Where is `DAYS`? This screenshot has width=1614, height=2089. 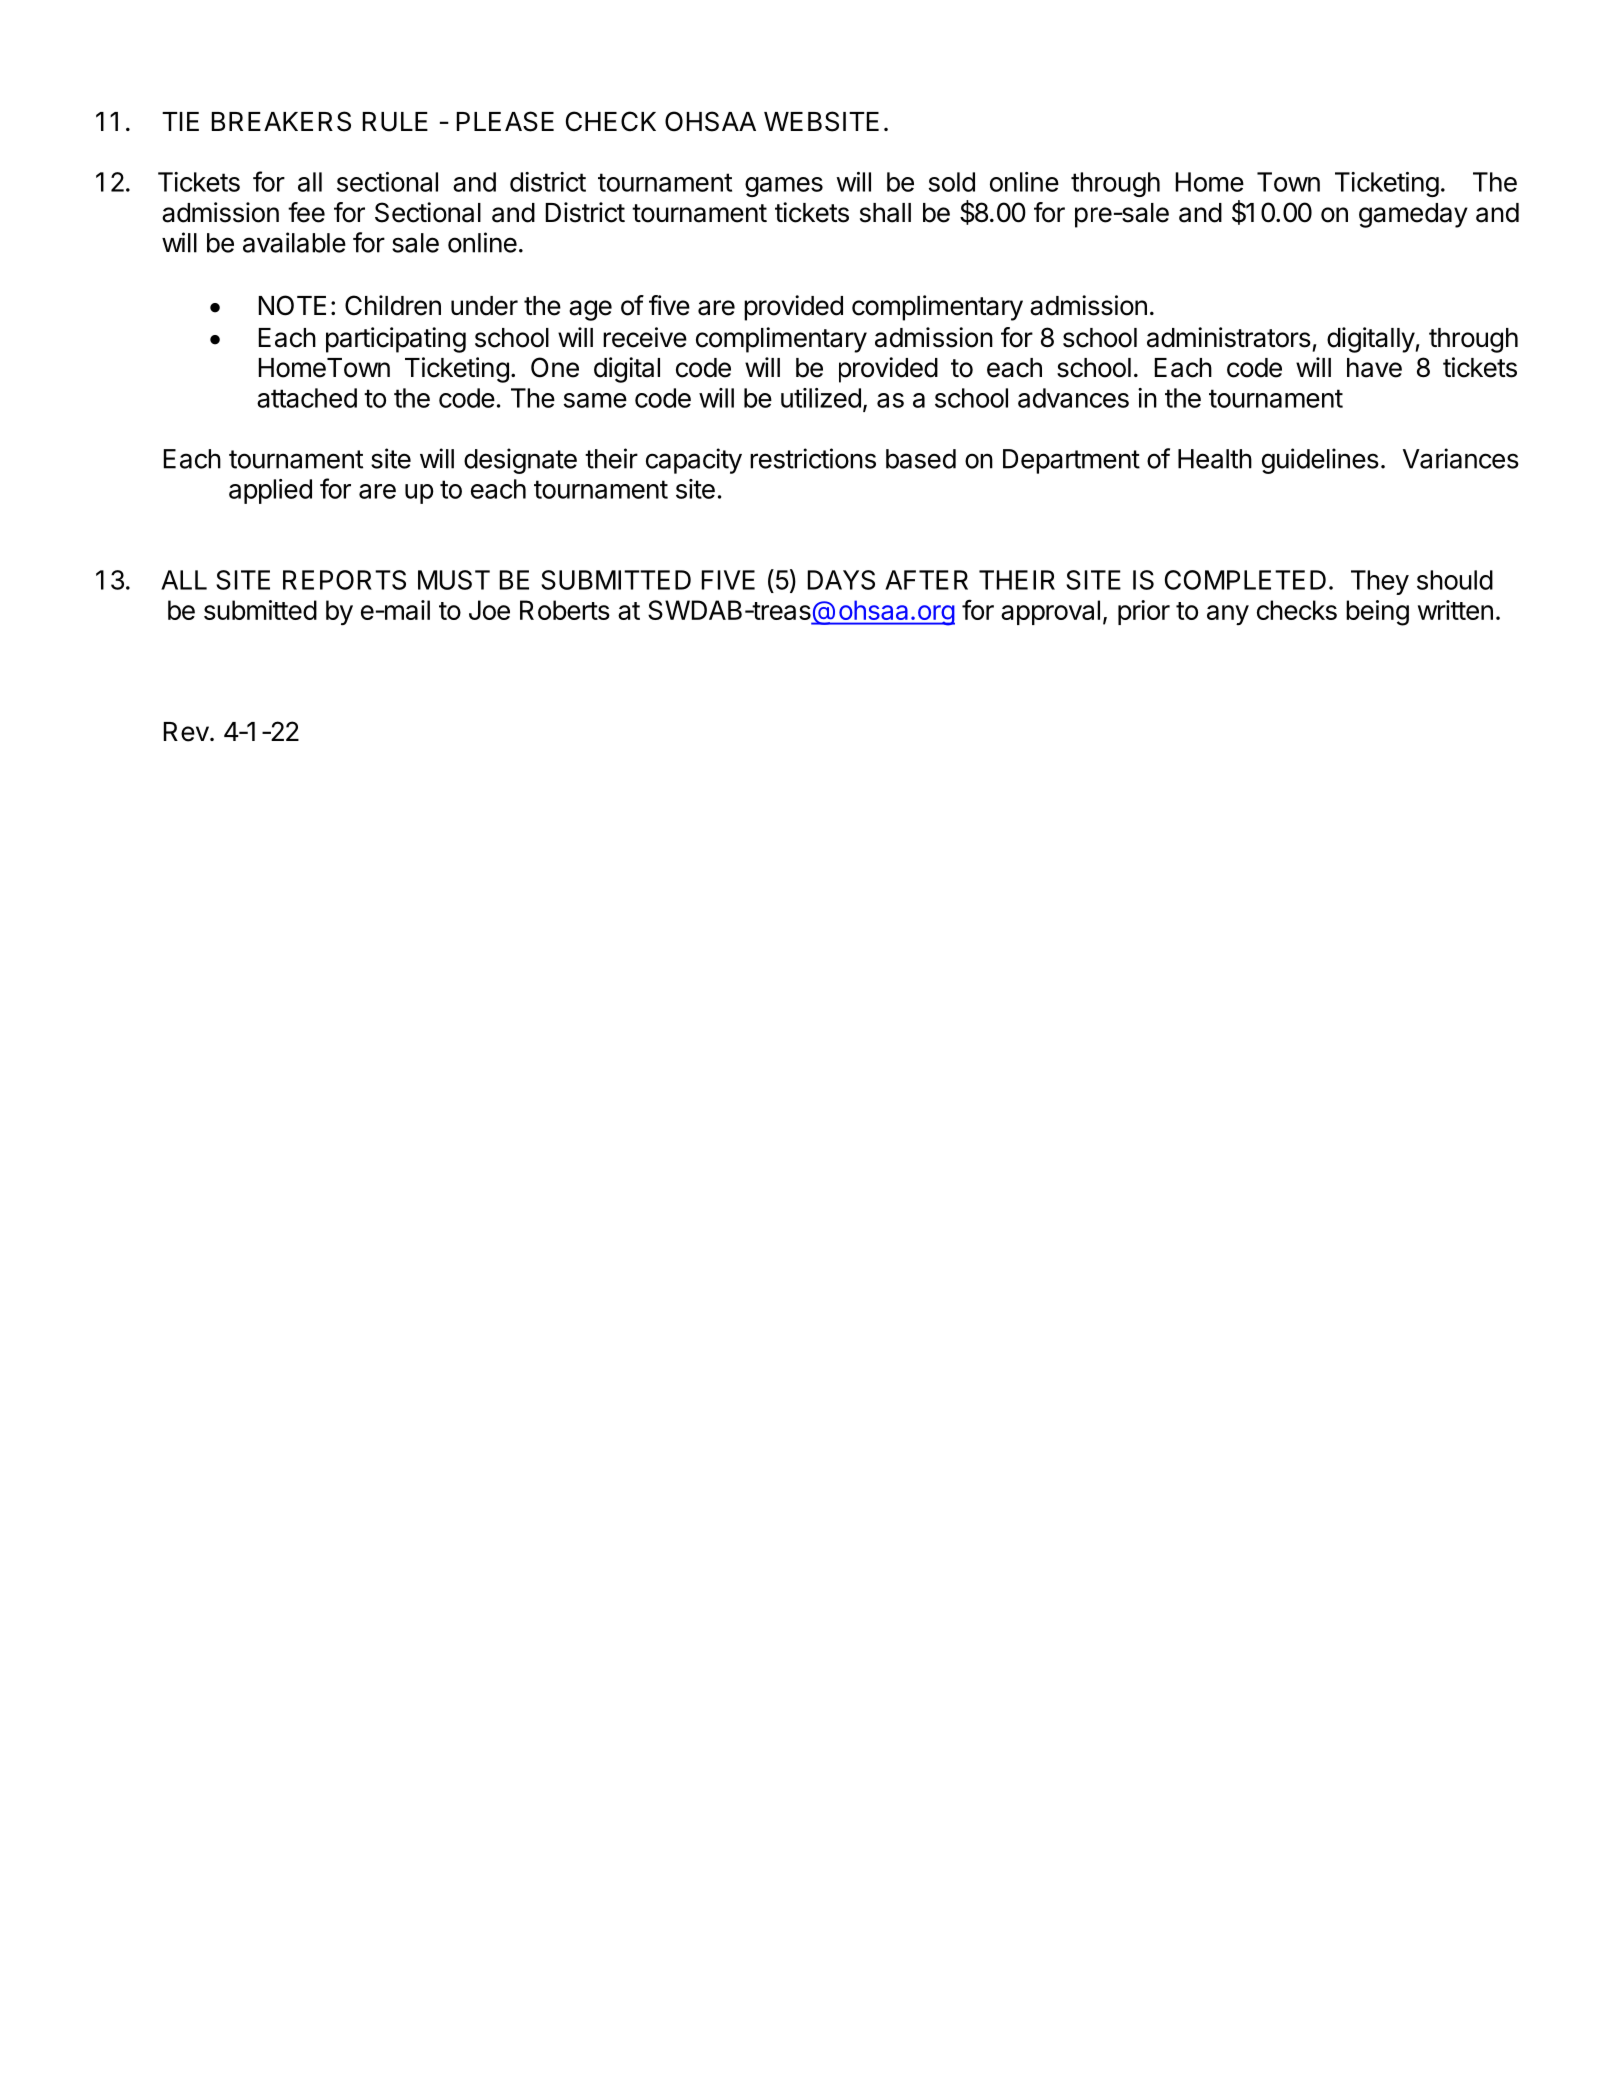 DAYS is located at coordinates (841, 580).
